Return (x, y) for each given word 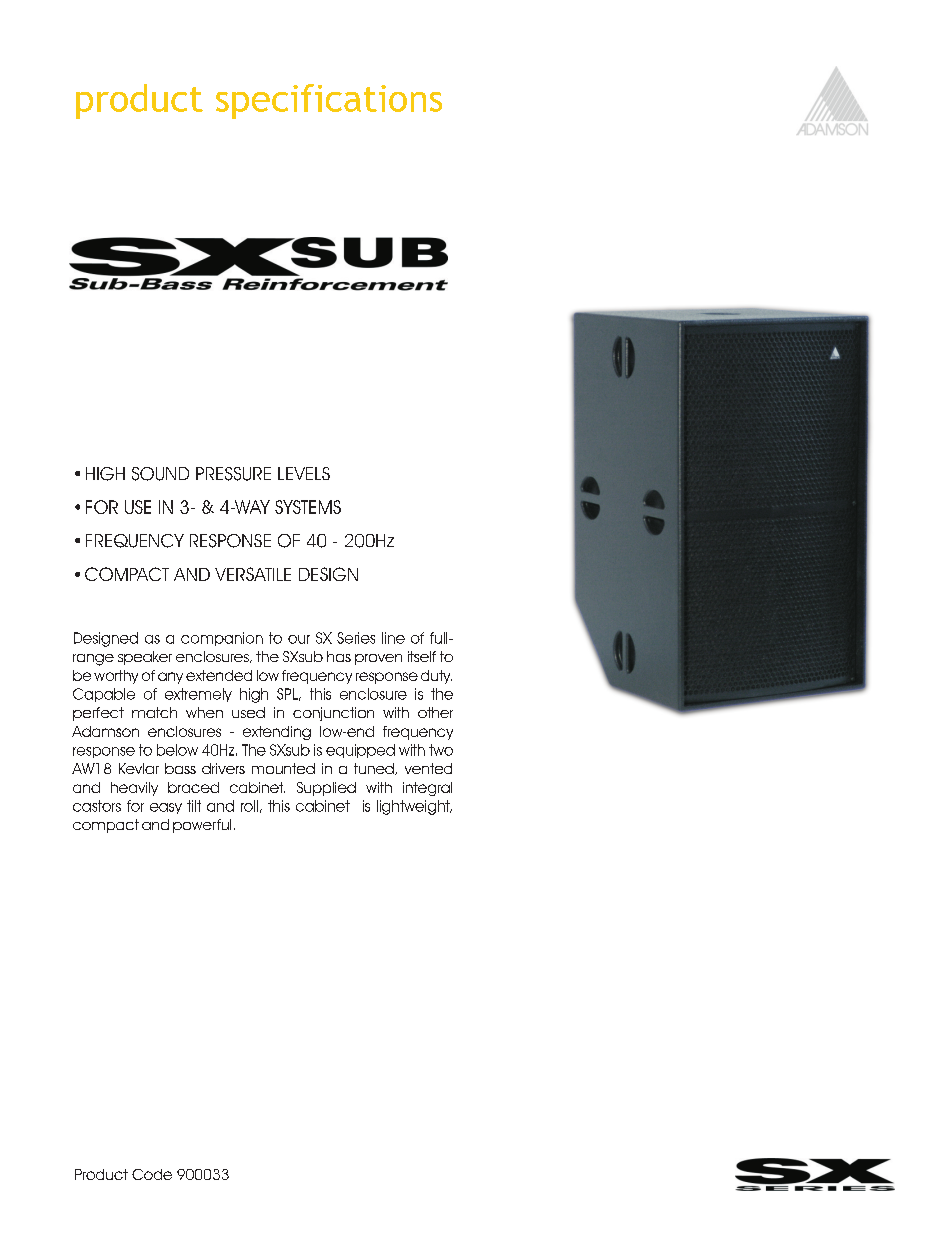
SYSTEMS (308, 507)
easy (166, 808)
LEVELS (304, 473)
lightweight (414, 807)
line (393, 638)
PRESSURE (233, 474)
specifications (329, 101)
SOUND (160, 474)
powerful (202, 826)
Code (152, 1174)
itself (422, 656)
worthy (116, 677)
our (299, 639)
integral (427, 789)
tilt (194, 806)
